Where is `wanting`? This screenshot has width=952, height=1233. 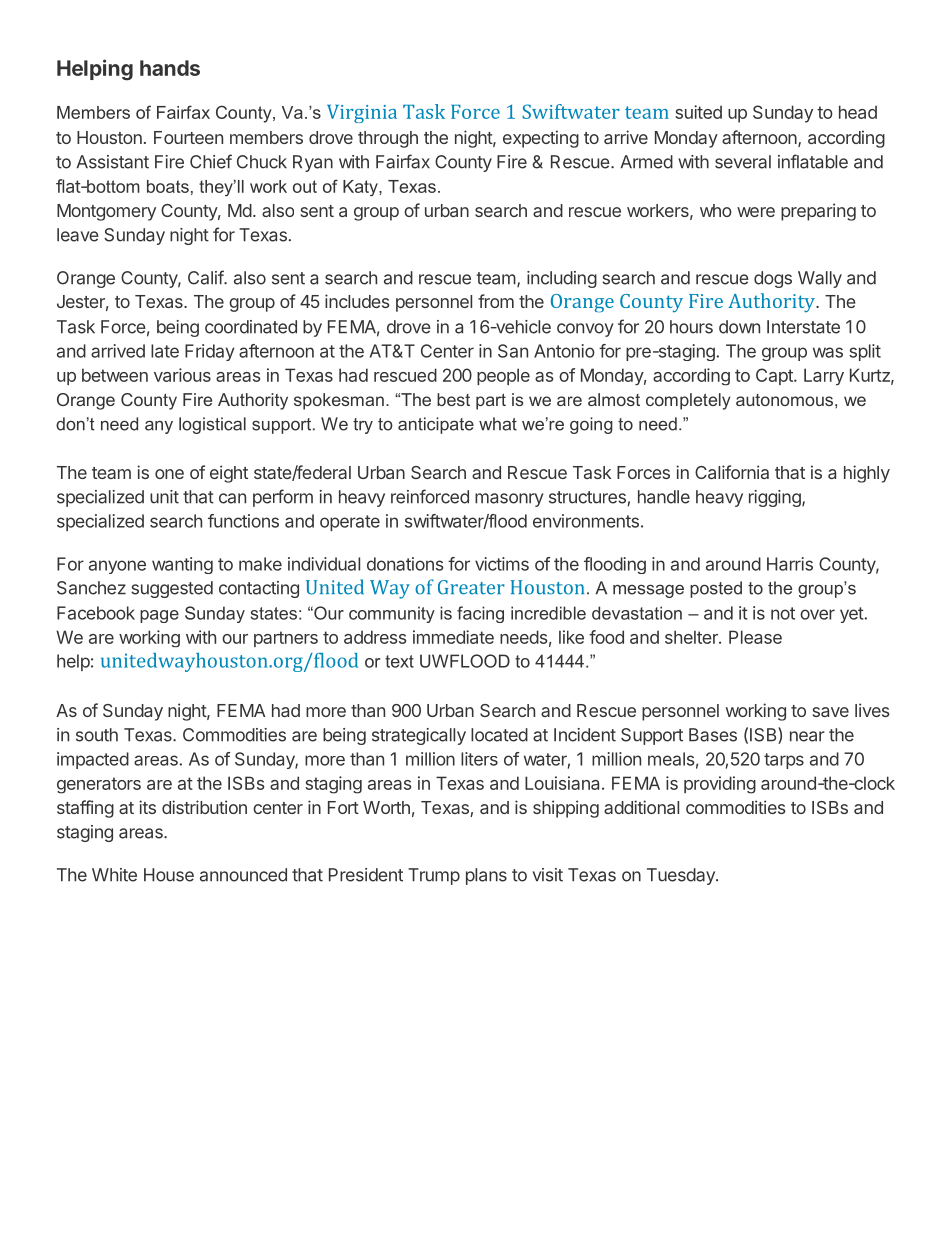 wanting is located at coordinates (182, 565).
